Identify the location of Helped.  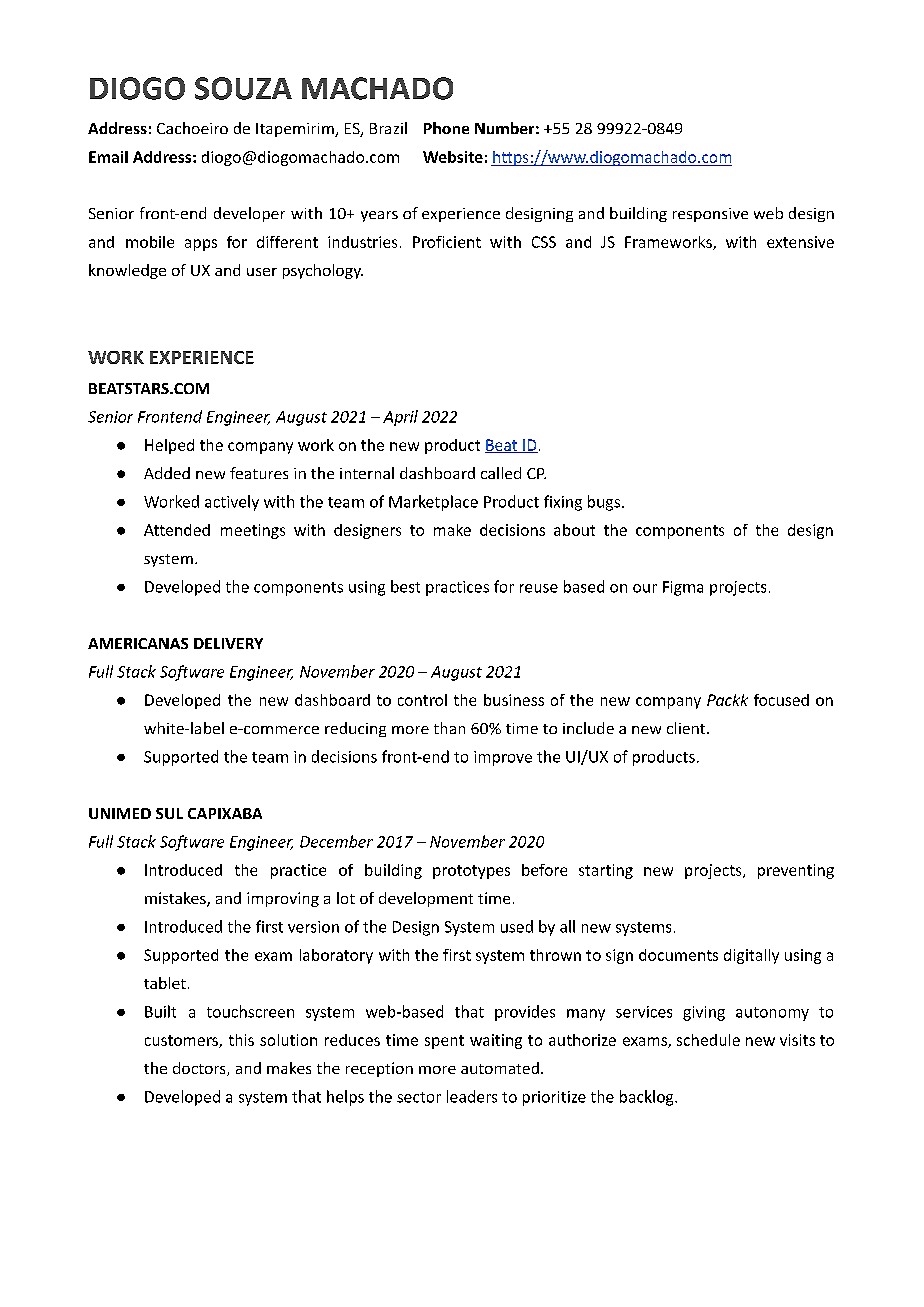
(169, 446).
